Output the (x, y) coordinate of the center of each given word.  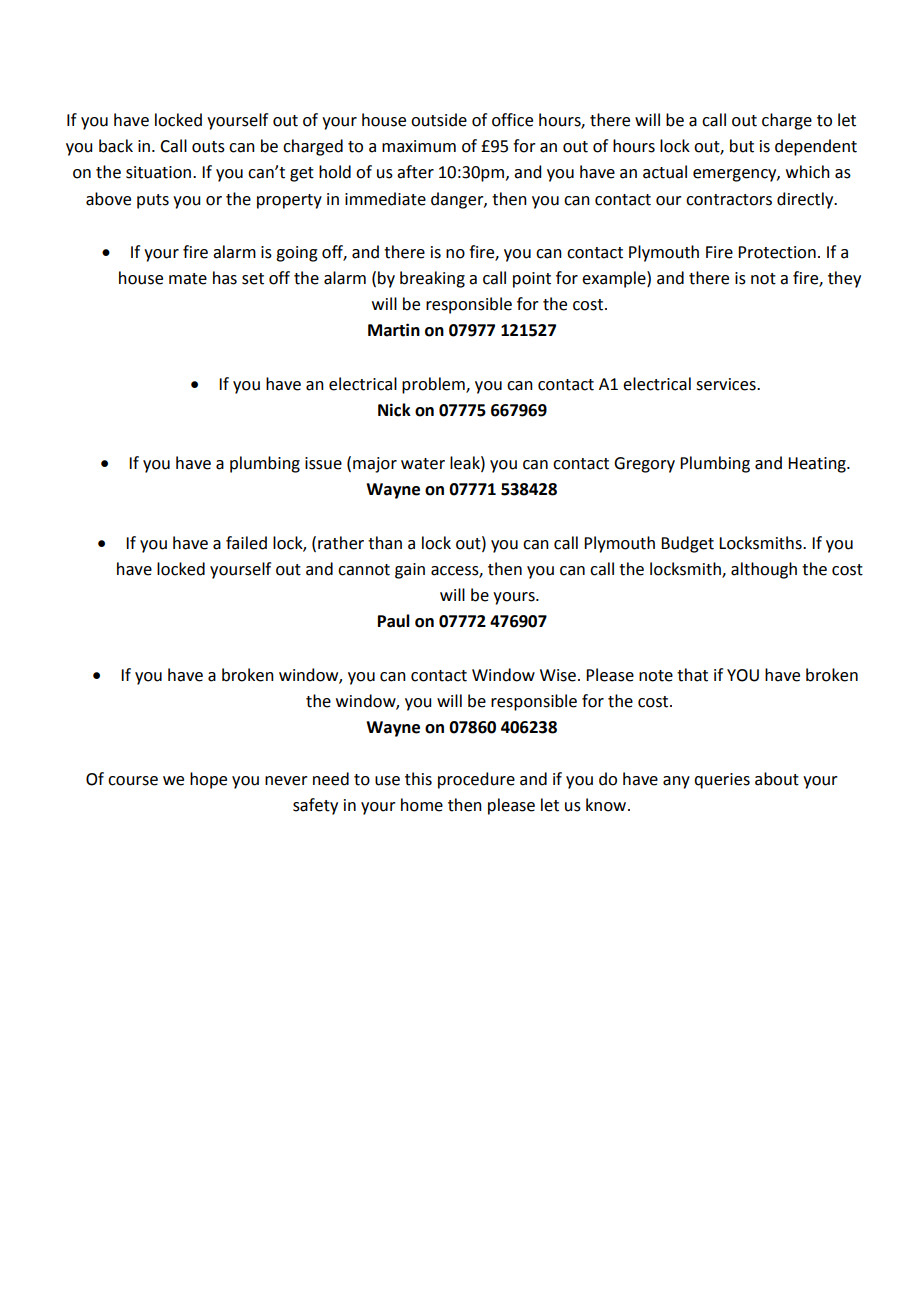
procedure (476, 780)
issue (323, 463)
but (742, 146)
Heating (818, 465)
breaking (432, 279)
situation (158, 172)
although (764, 570)
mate (188, 279)
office (512, 120)
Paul (394, 621)
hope (208, 780)
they (844, 279)
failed (246, 543)
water (423, 464)
